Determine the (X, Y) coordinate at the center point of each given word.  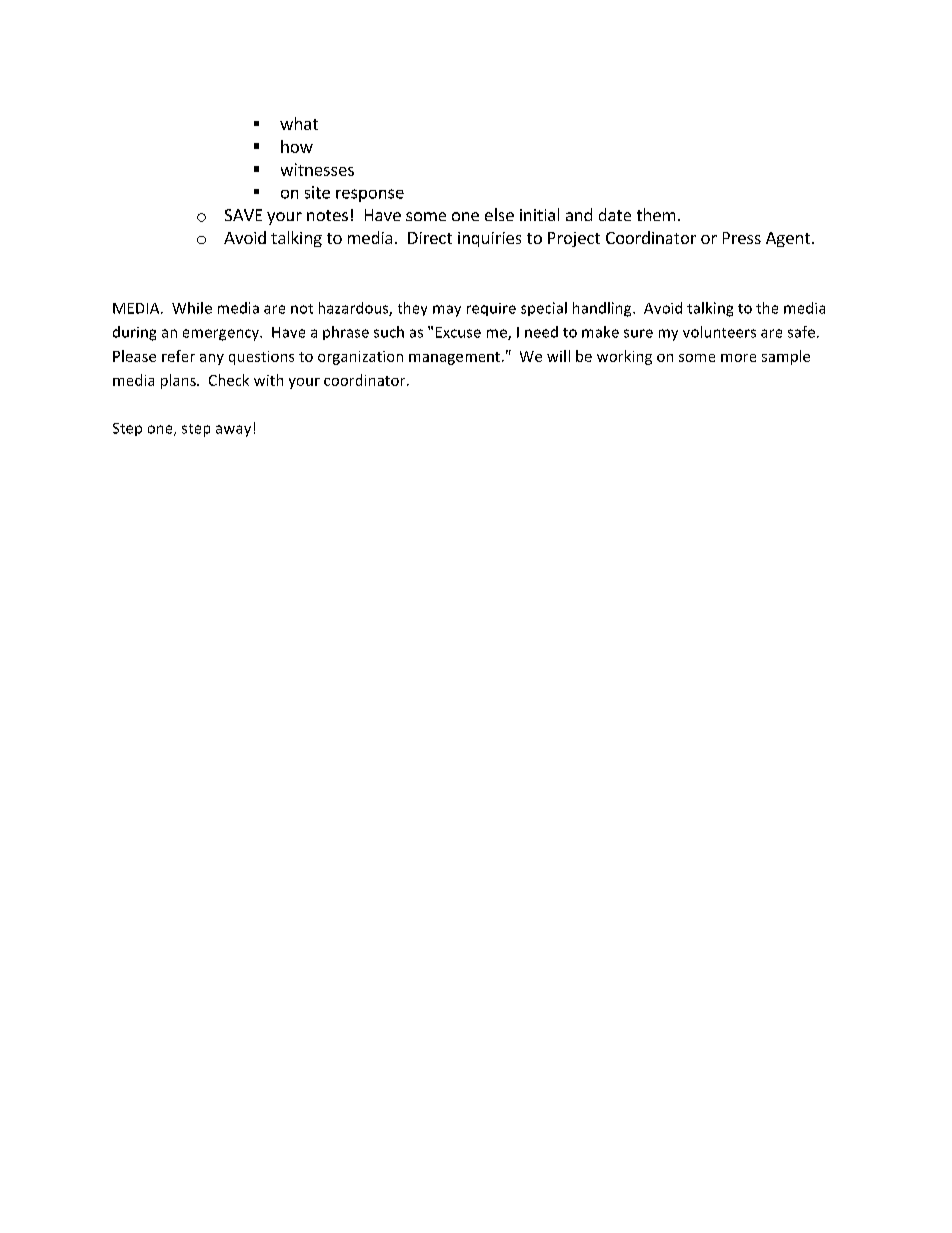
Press (742, 238)
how (297, 146)
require (491, 309)
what (299, 123)
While (192, 308)
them (656, 214)
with (268, 380)
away (233, 431)
